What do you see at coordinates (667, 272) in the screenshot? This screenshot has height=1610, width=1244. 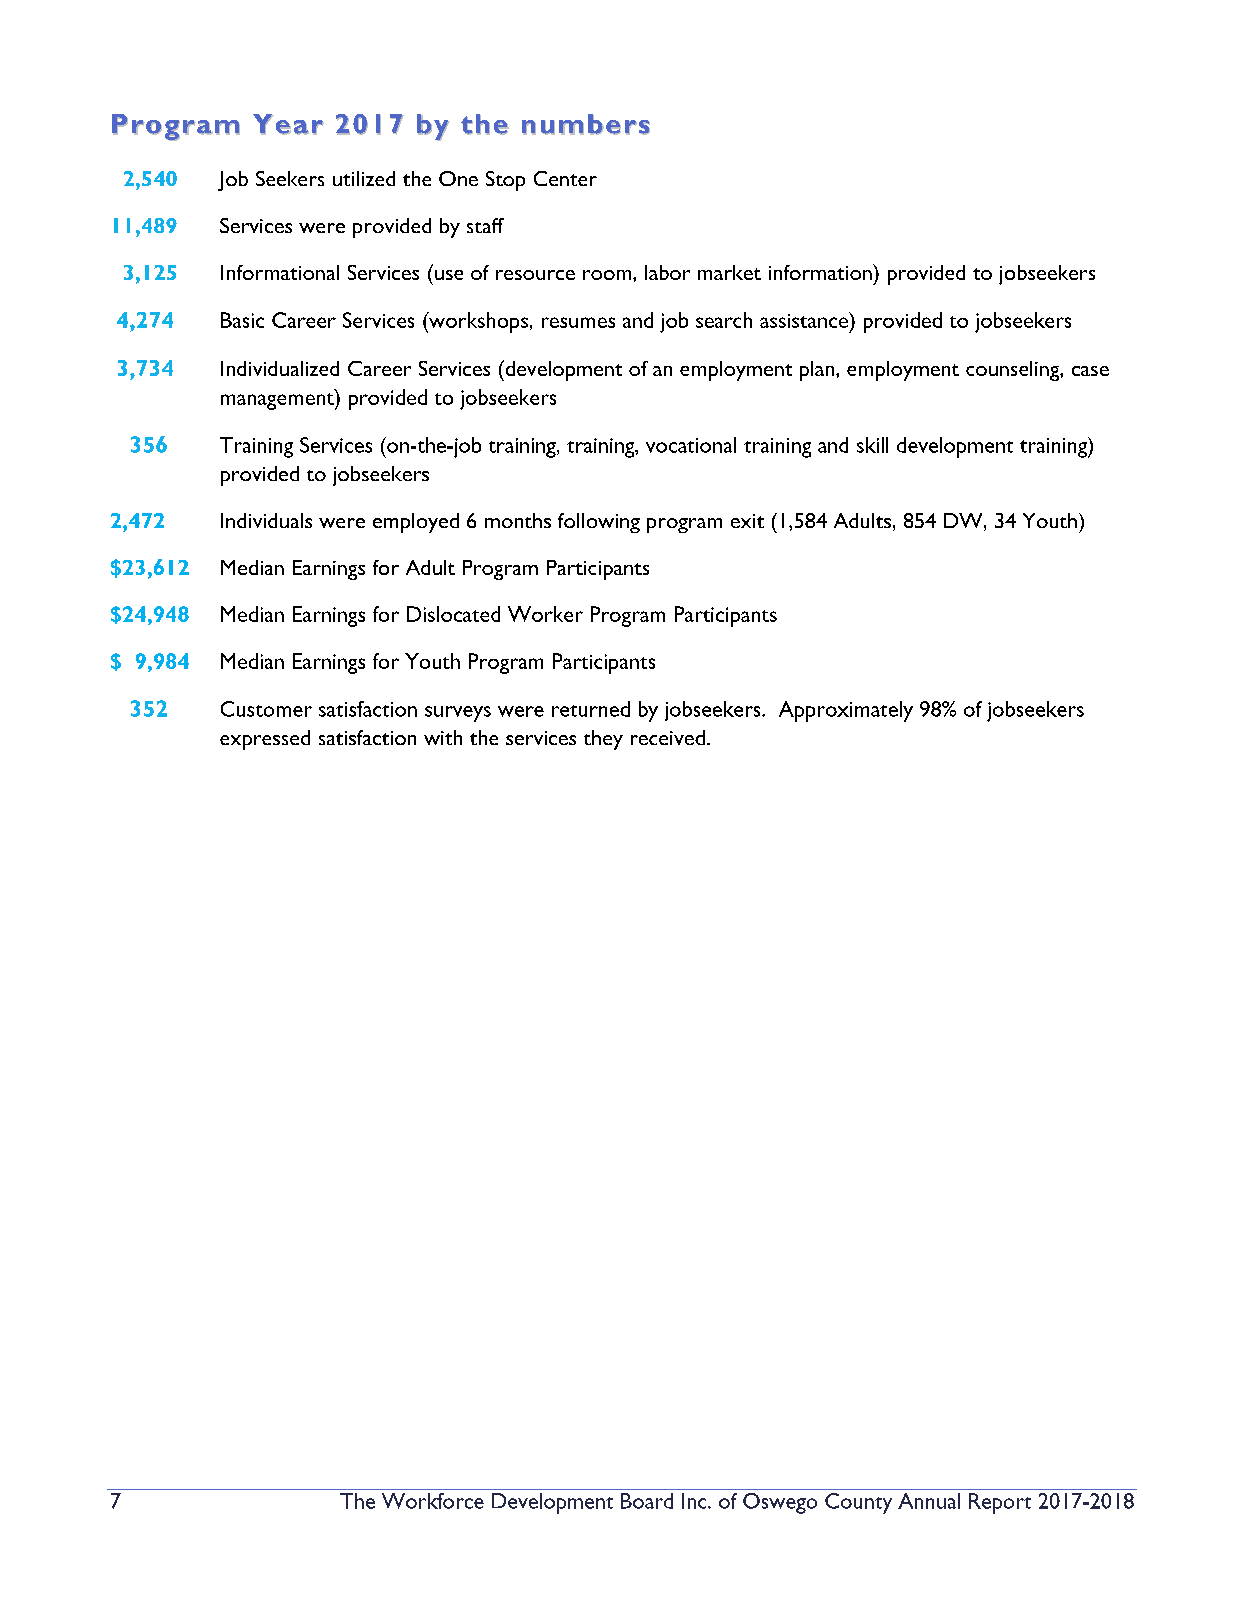 I see `labor` at bounding box center [667, 272].
